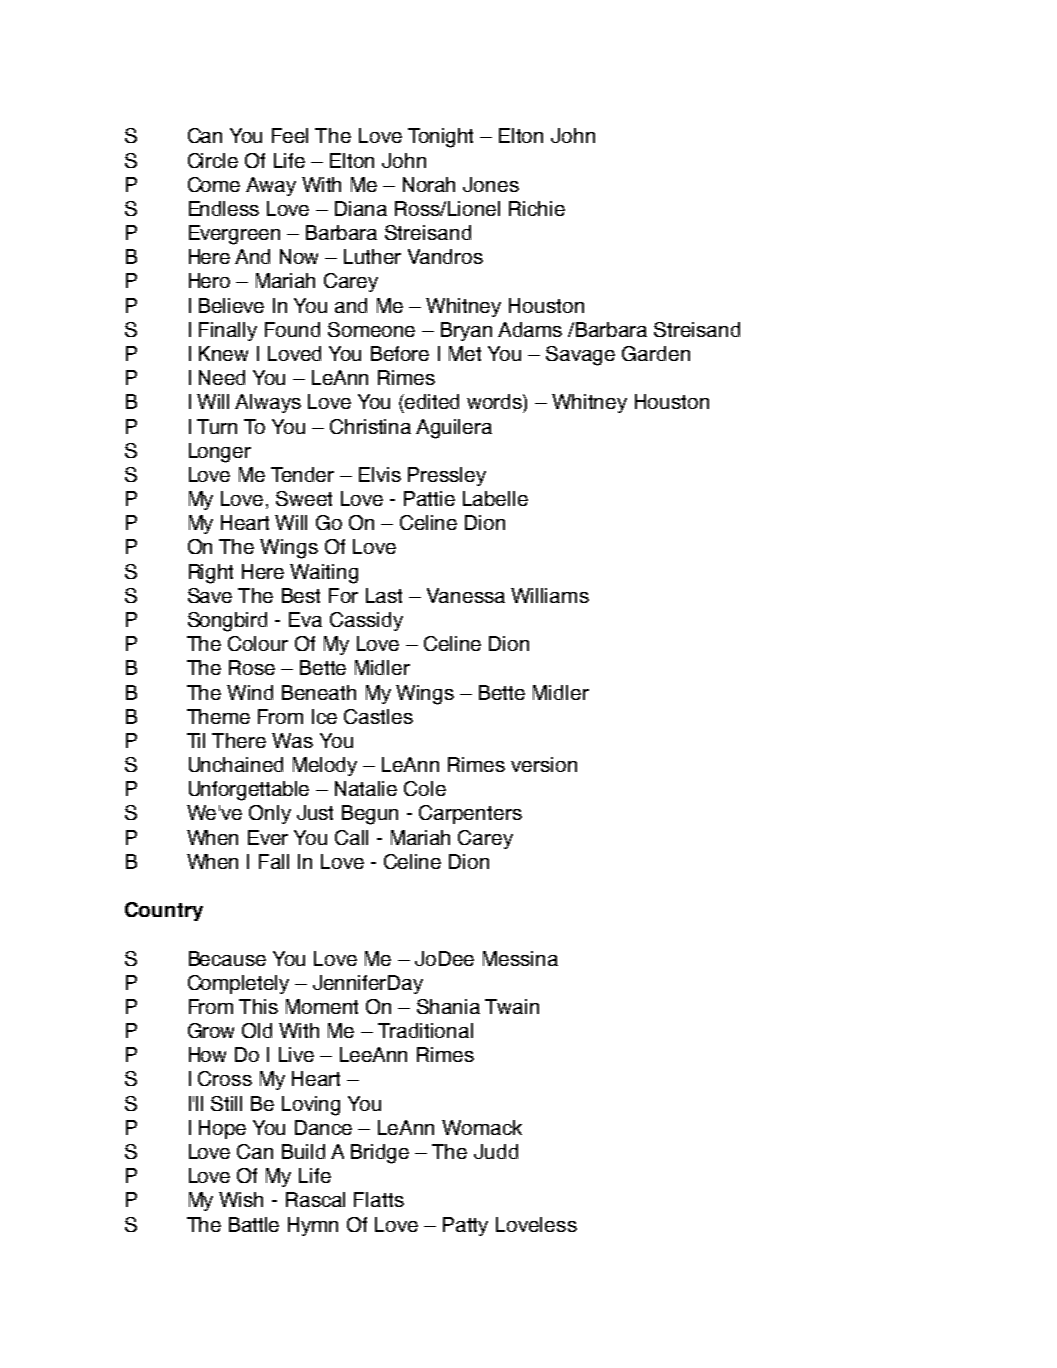 The image size is (1057, 1368). I want to click on Wish, so click(241, 1199).
